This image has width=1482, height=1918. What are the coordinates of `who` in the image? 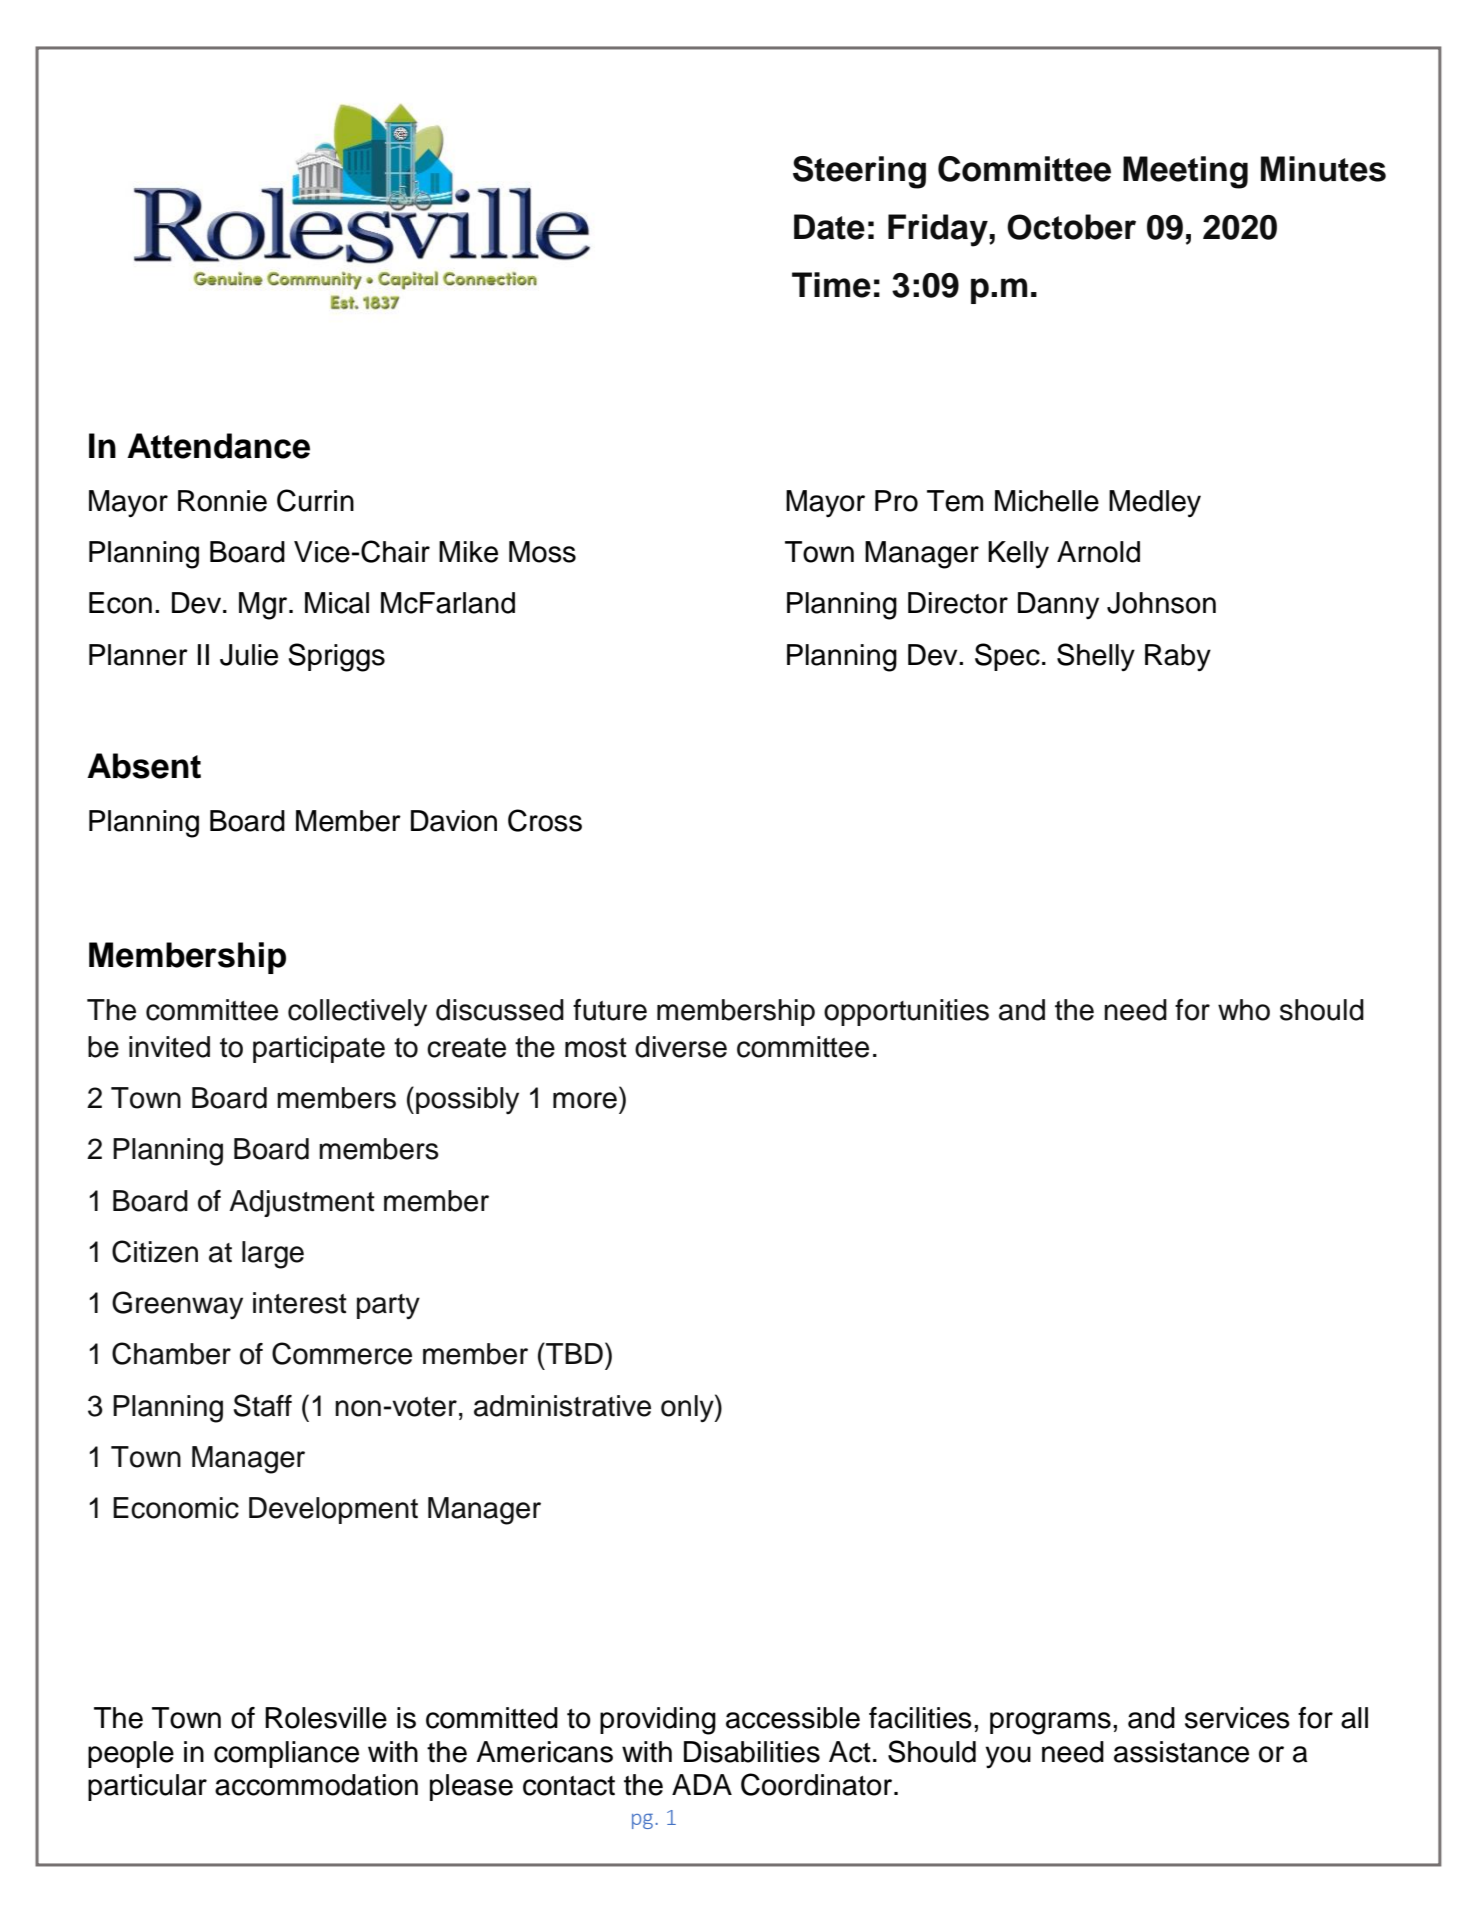 It's located at (1244, 1010).
